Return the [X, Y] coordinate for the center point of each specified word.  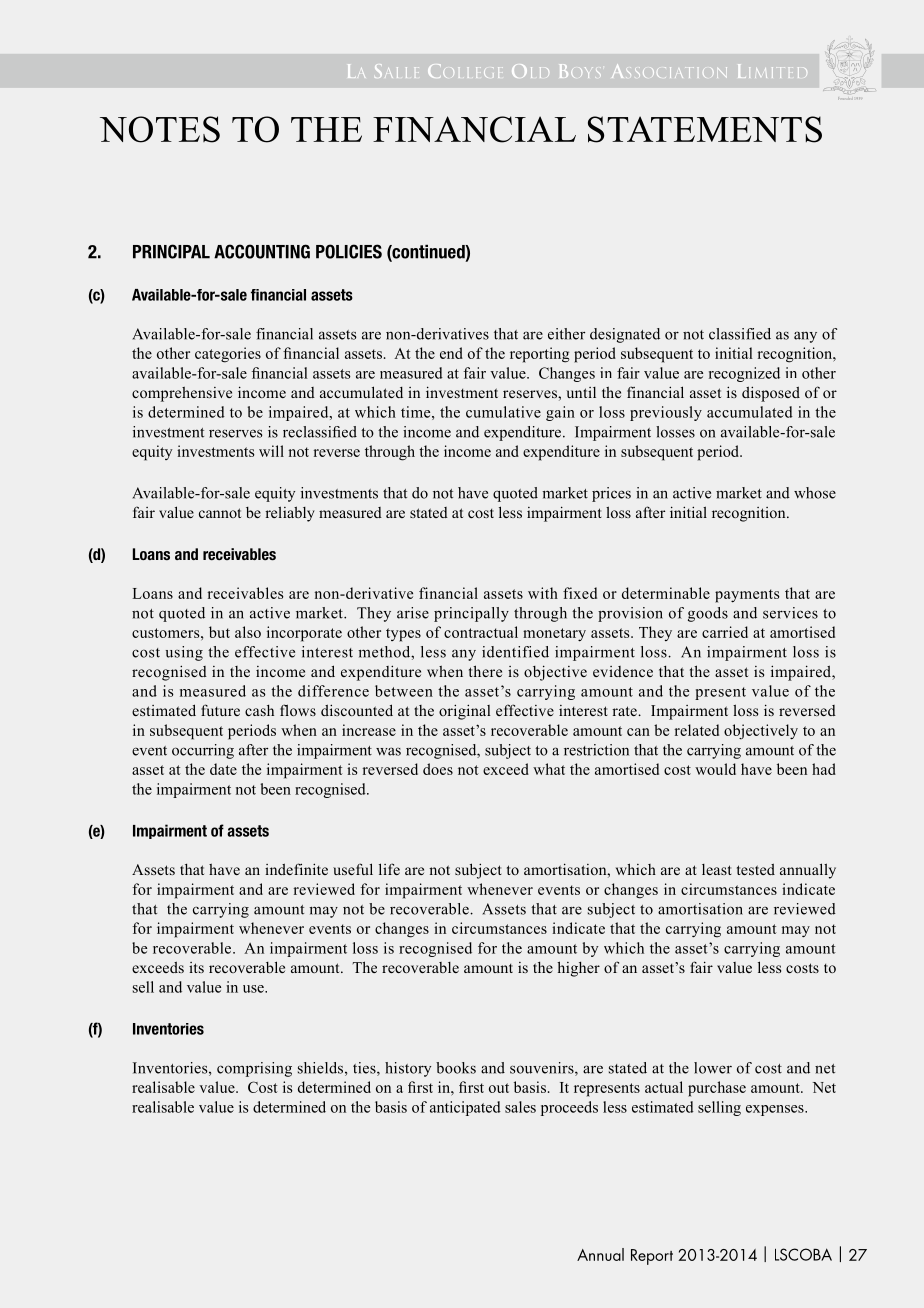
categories [228, 355]
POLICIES [349, 251]
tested [756, 869]
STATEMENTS [705, 129]
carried [725, 632]
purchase [717, 1089]
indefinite [296, 869]
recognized [744, 374]
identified [515, 652]
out [499, 1088]
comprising [254, 1069]
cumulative [503, 412]
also [248, 632]
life [389, 869]
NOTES [160, 129]
